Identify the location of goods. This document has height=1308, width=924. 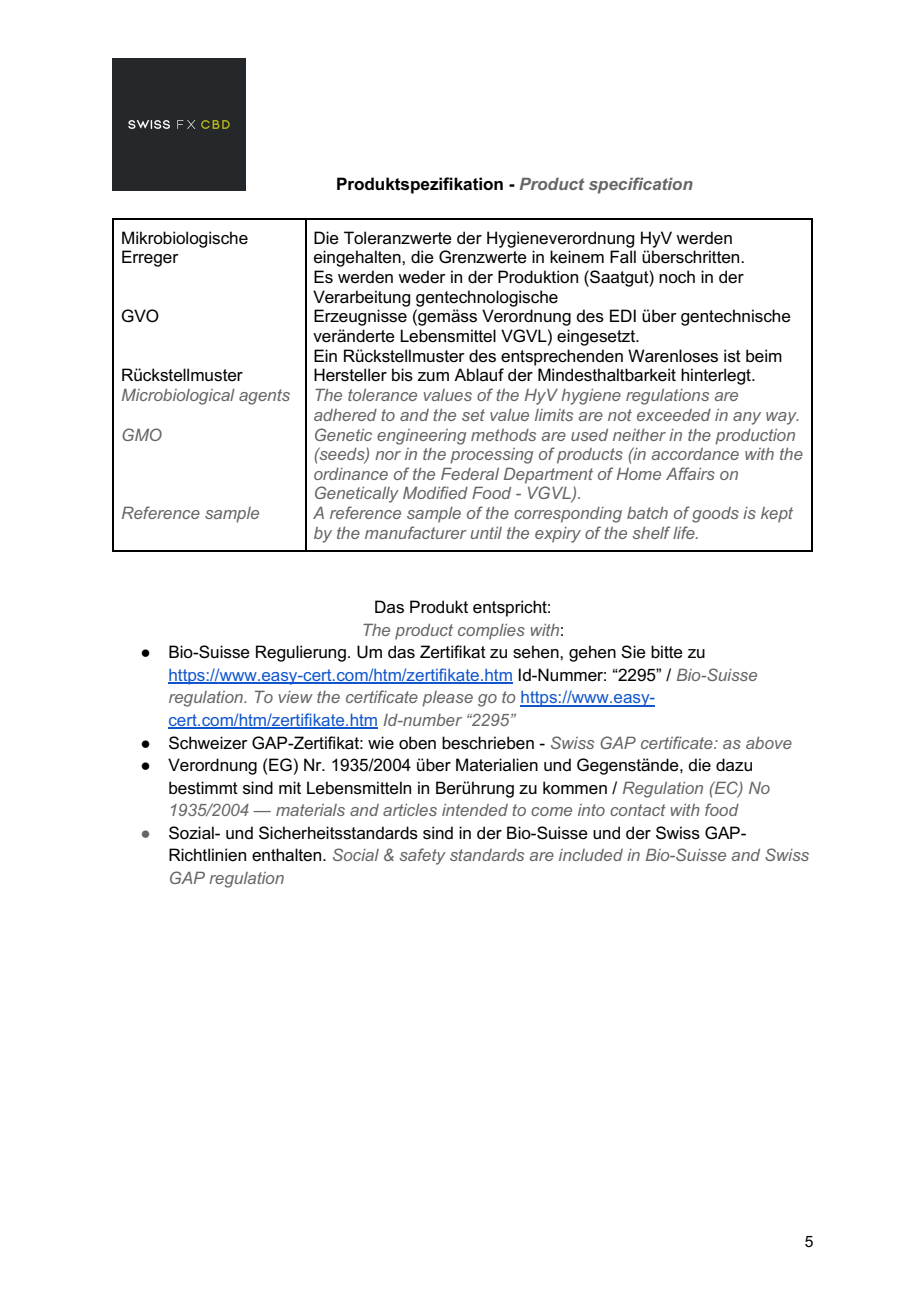
(715, 515).
